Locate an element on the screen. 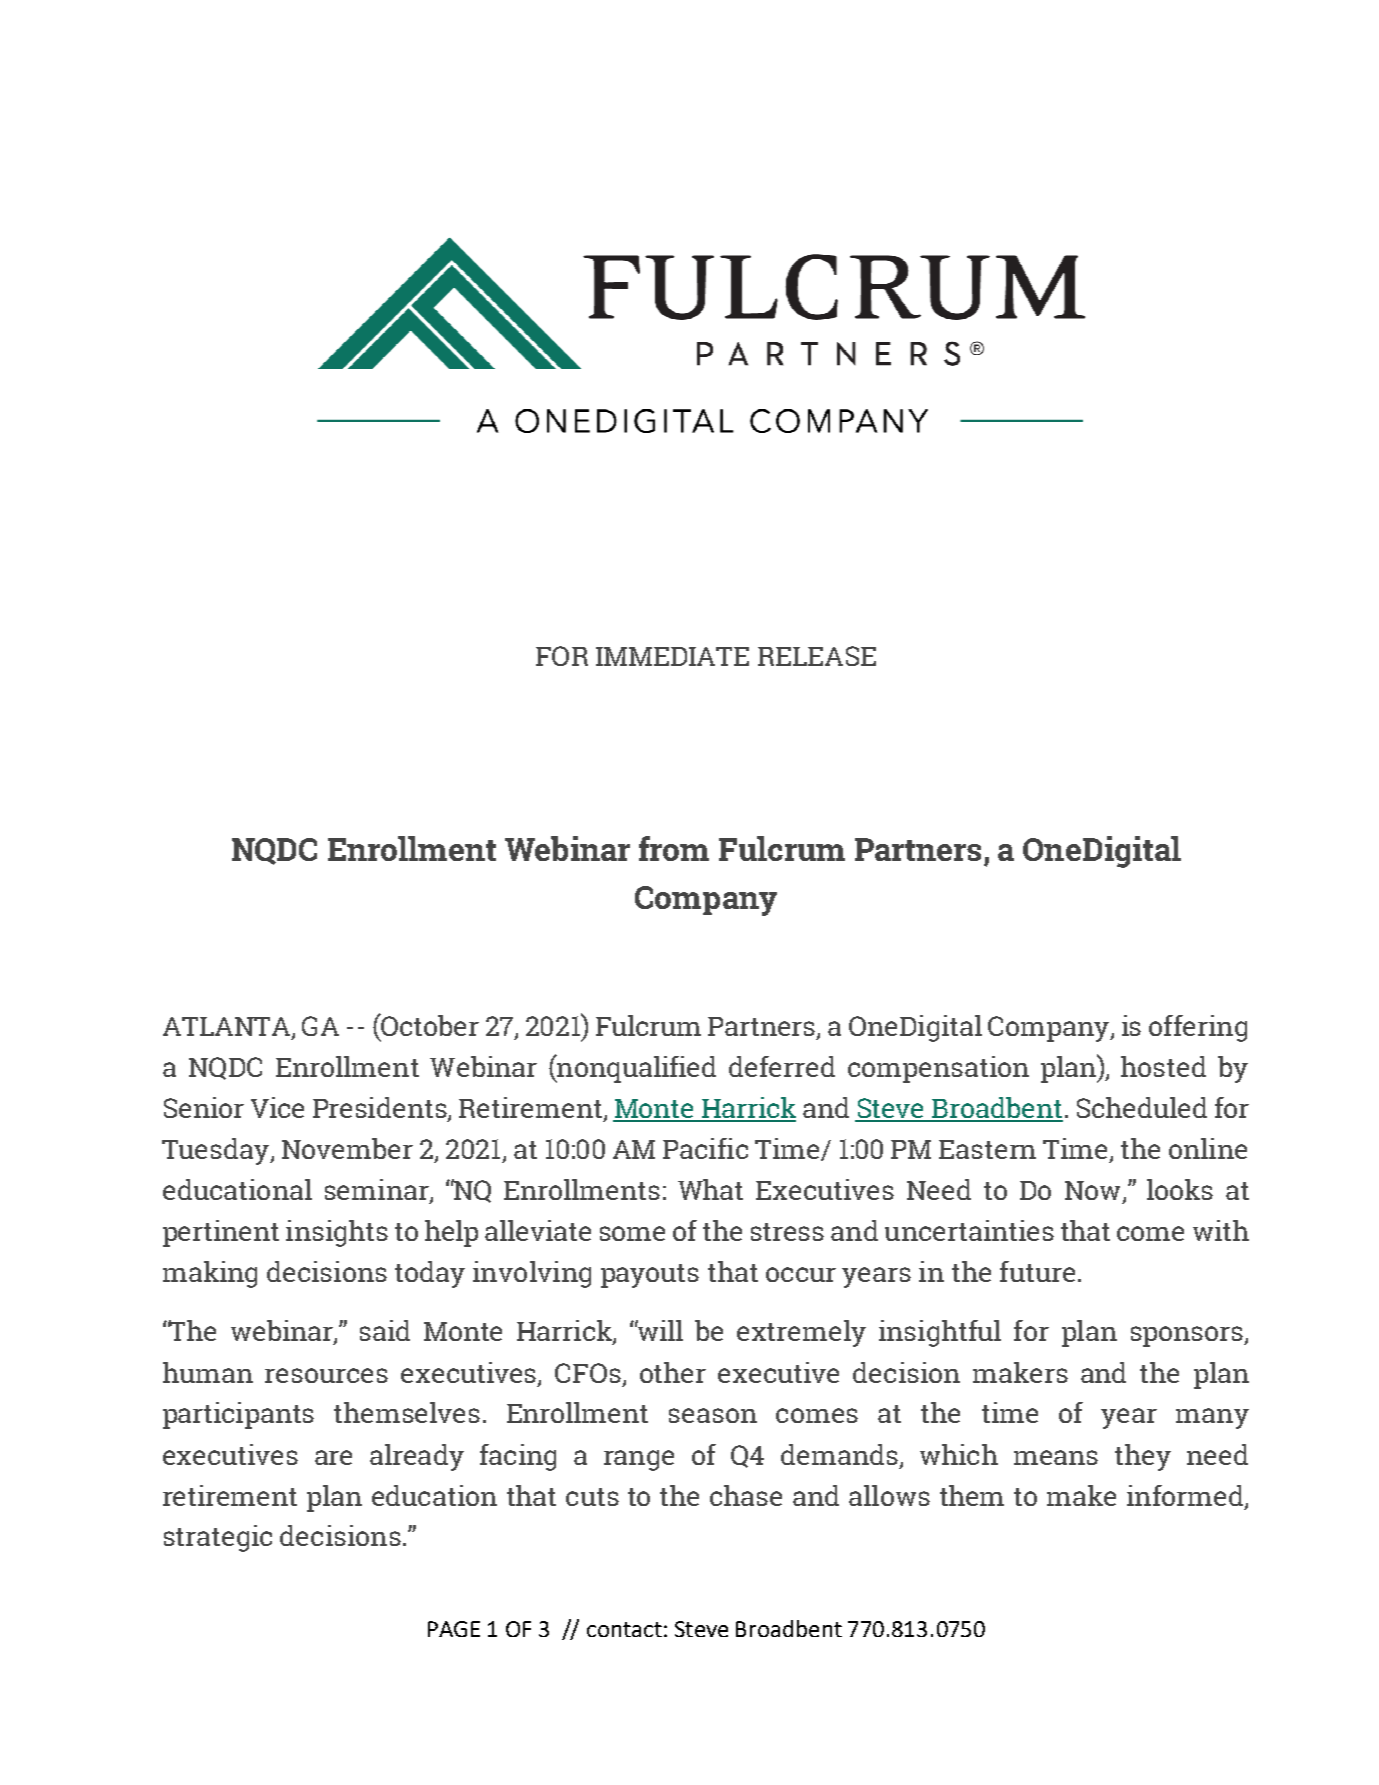  hosted is located at coordinates (1163, 1066).
